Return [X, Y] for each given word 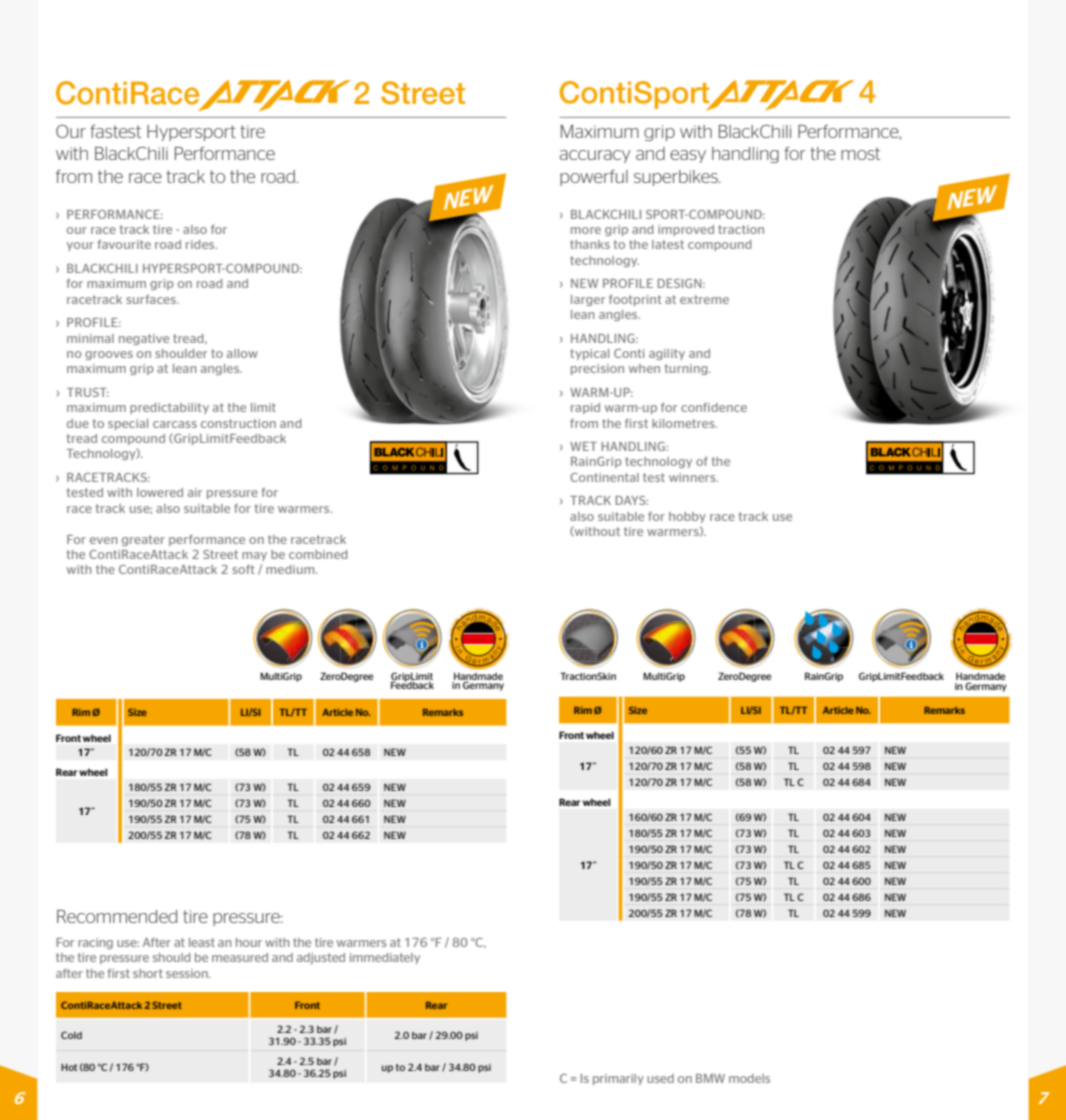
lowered [160, 492]
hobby [687, 517]
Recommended [117, 916]
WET [583, 446]
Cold [71, 1035]
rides [201, 244]
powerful [594, 178]
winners [693, 477]
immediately [385, 958]
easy [688, 156]
